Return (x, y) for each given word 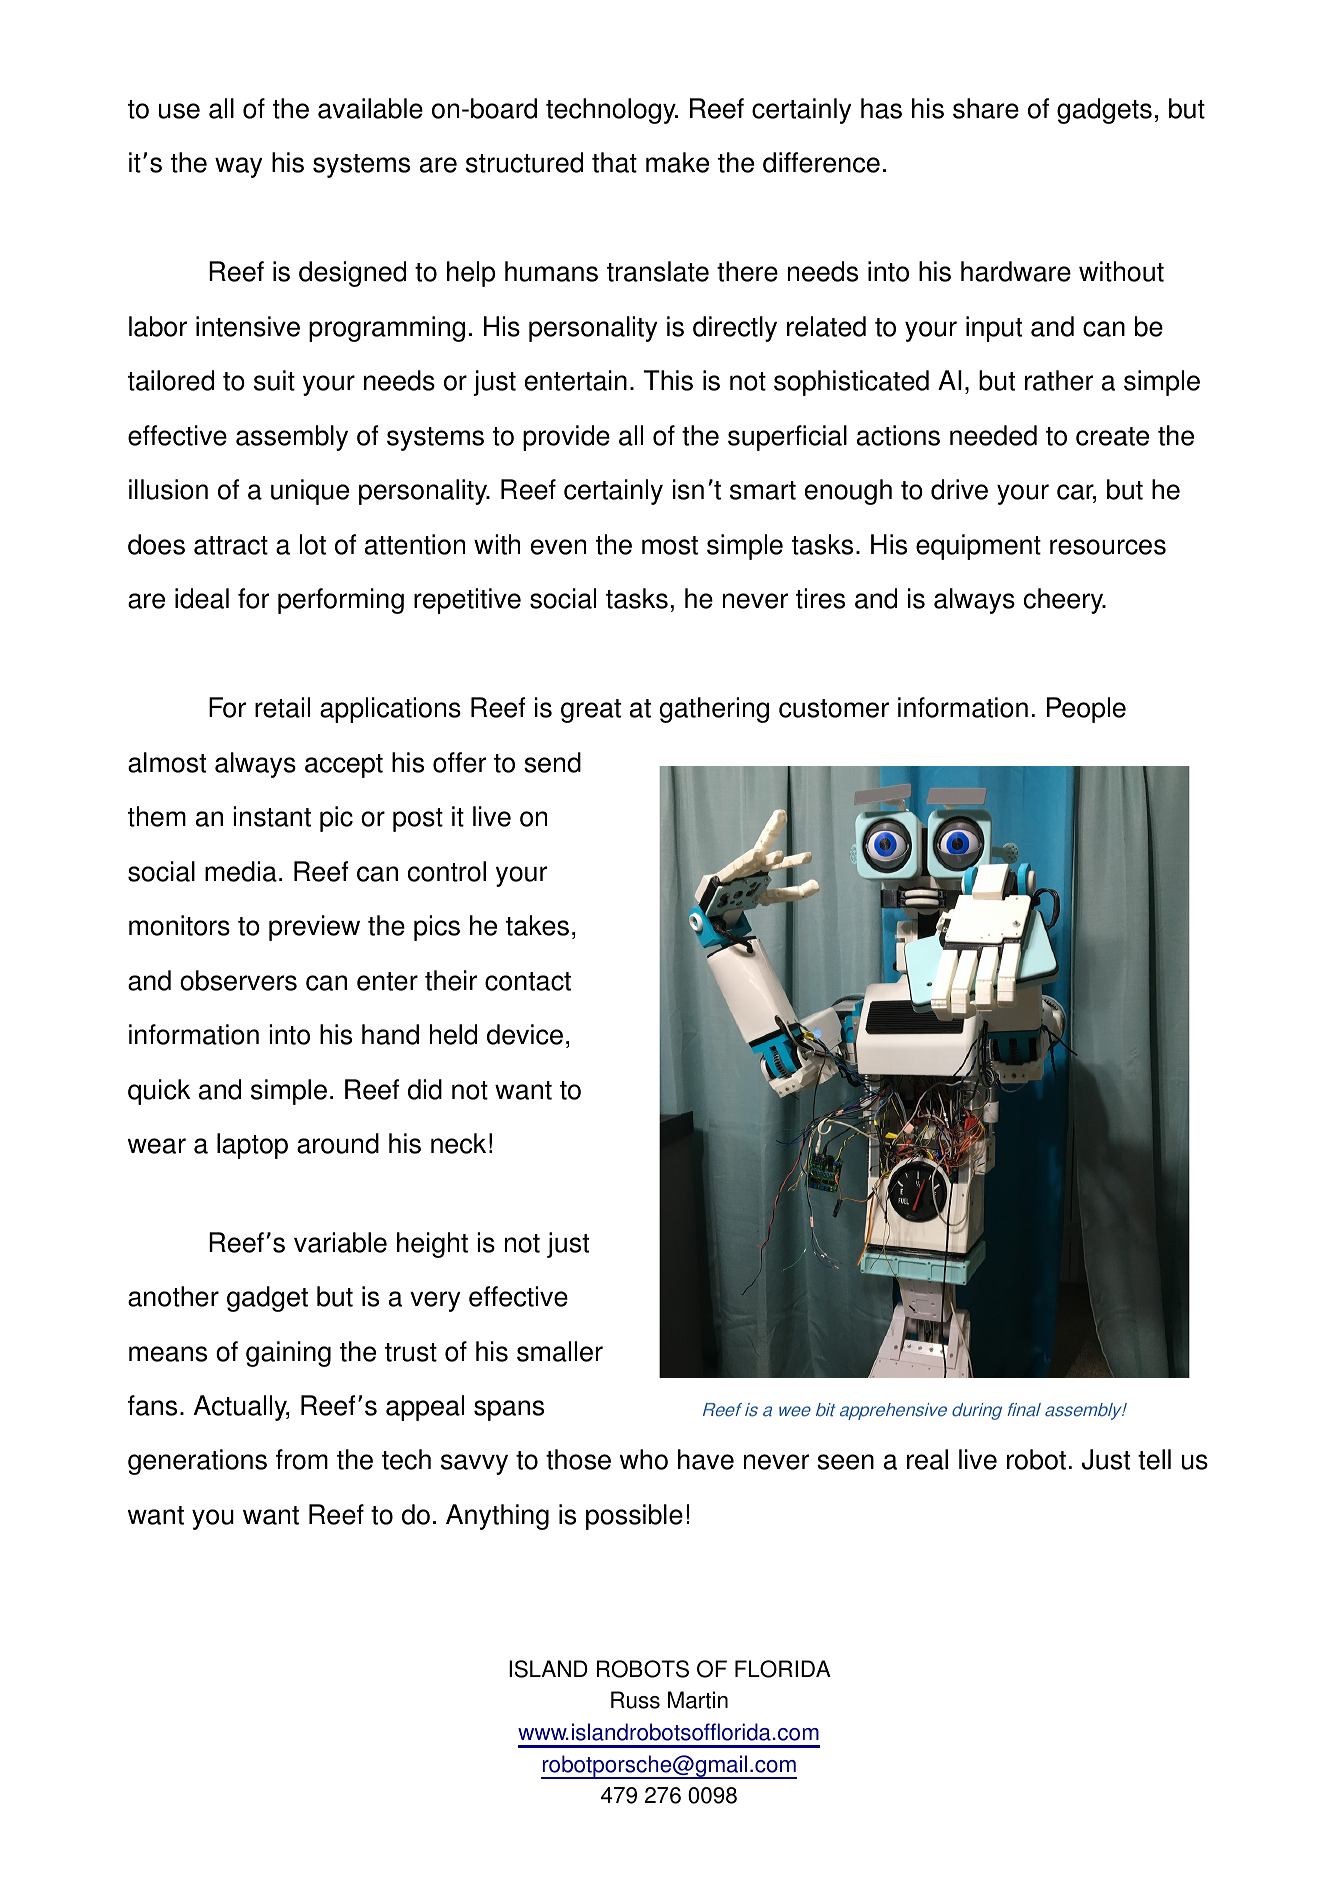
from (302, 1459)
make (677, 162)
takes (537, 925)
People (1086, 710)
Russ (635, 1700)
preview (314, 928)
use (179, 111)
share (986, 108)
